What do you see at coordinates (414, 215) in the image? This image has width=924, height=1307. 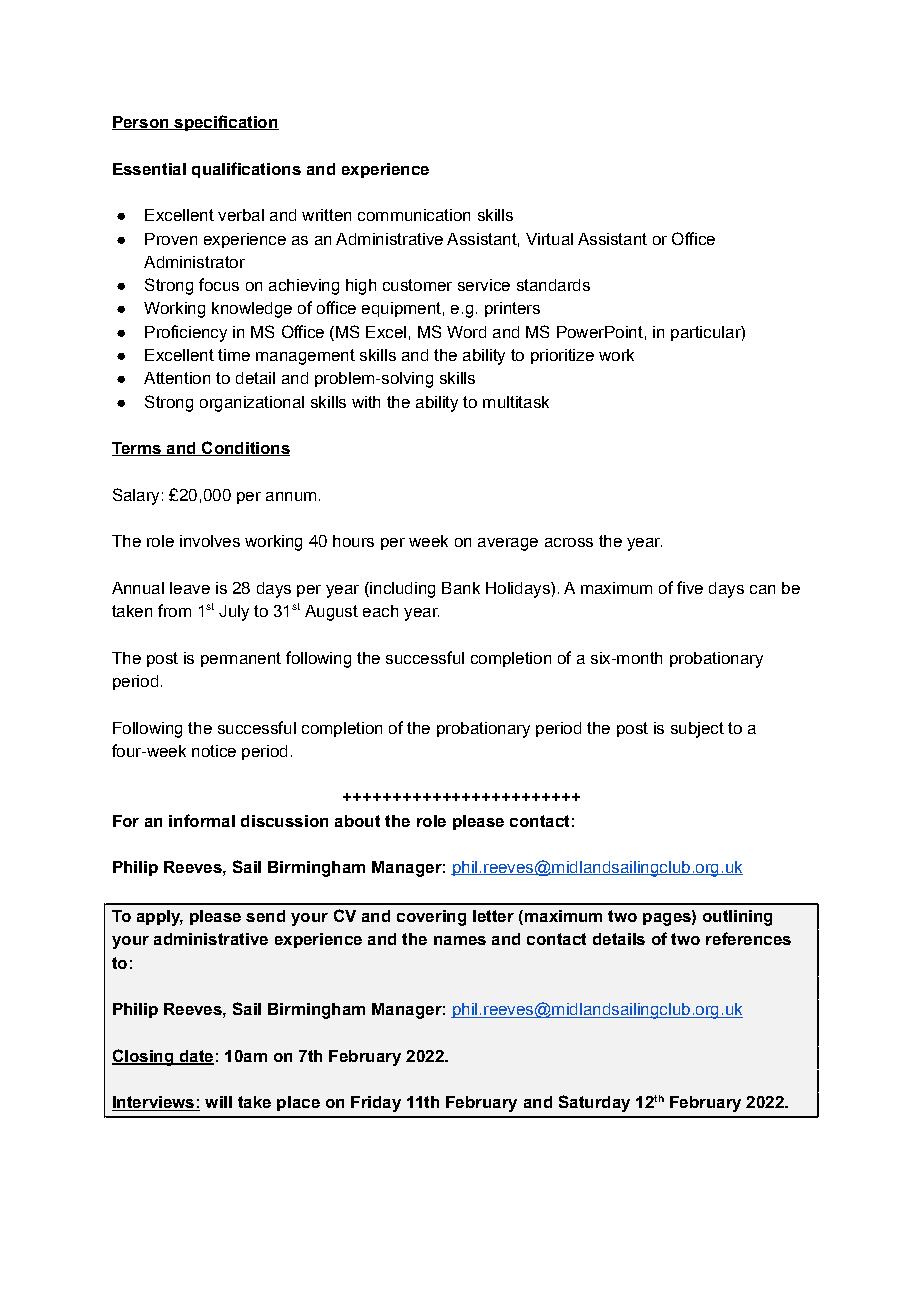 I see `communication` at bounding box center [414, 215].
